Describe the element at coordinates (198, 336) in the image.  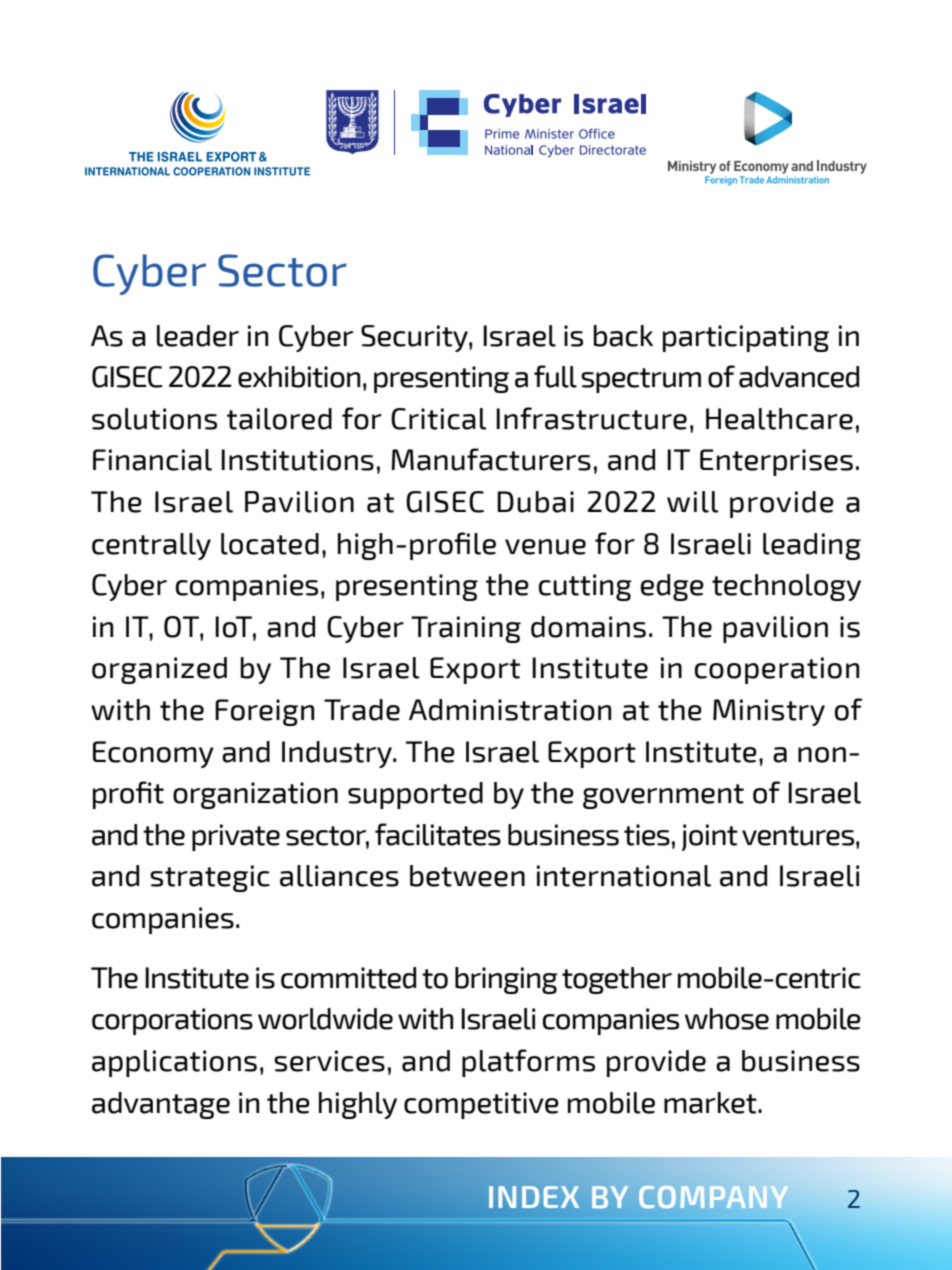
I see `leader` at that location.
